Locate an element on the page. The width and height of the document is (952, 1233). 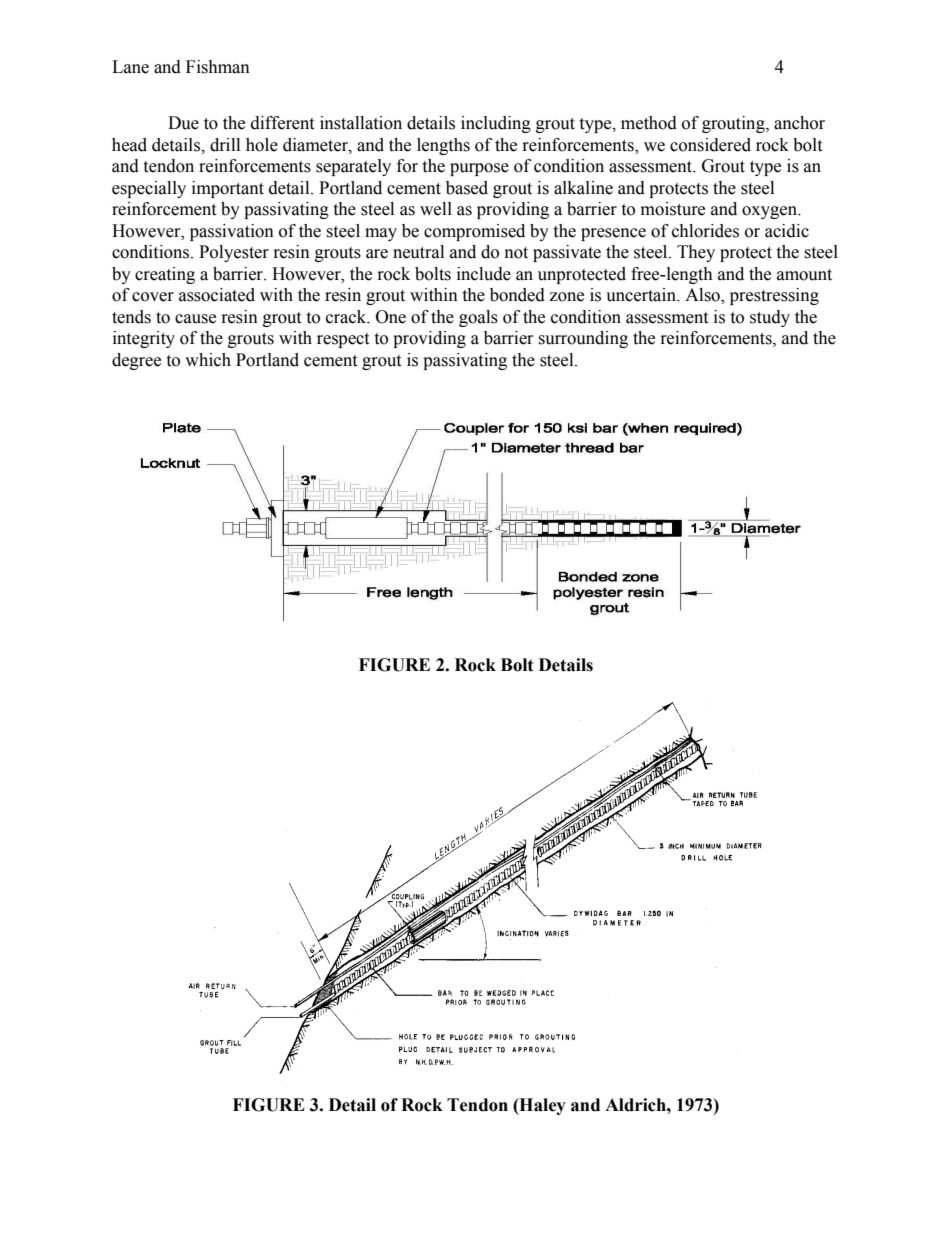
considered is located at coordinates (710, 145).
